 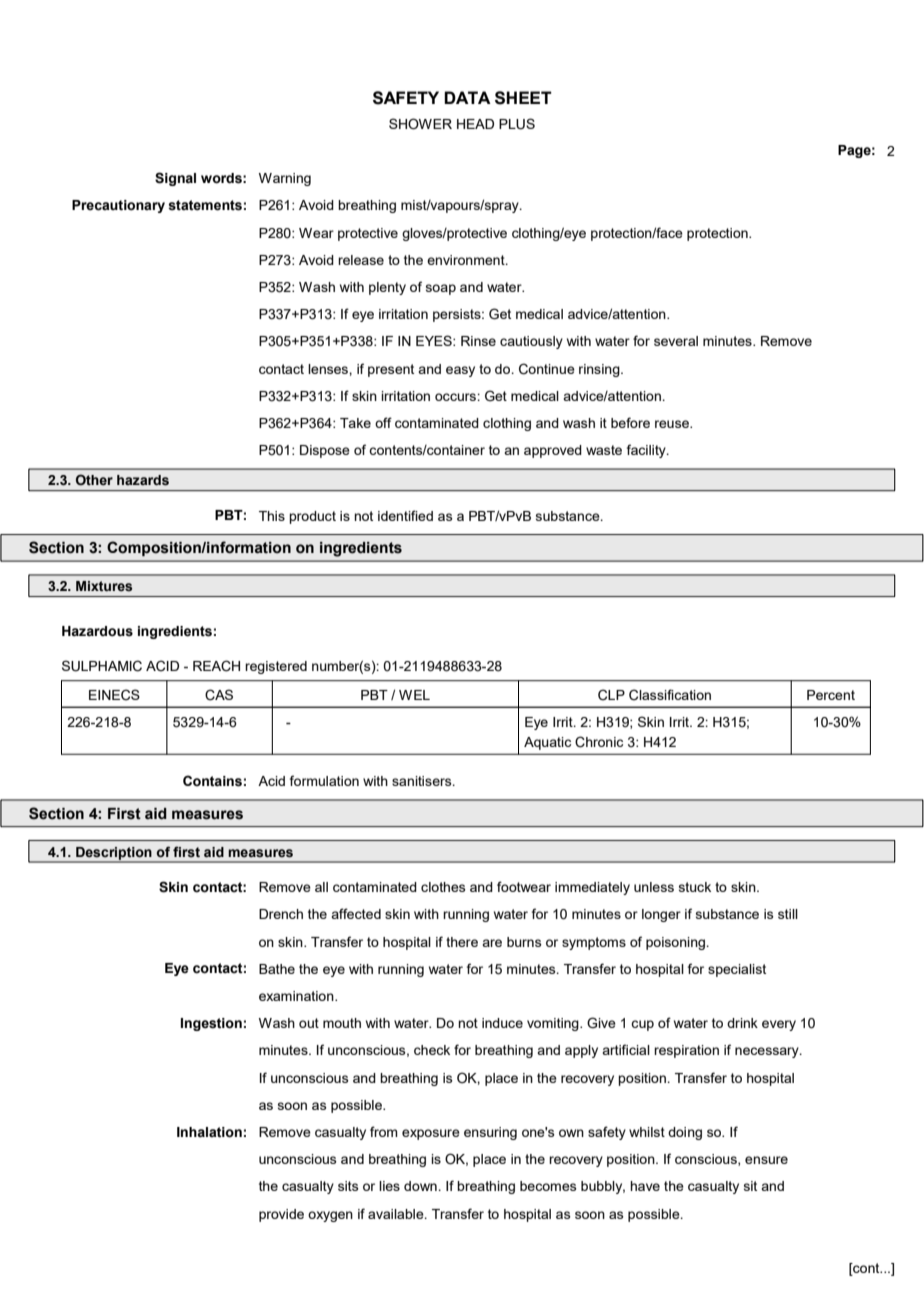 What do you see at coordinates (414, 695) in the screenshot?
I see `WEL` at bounding box center [414, 695].
